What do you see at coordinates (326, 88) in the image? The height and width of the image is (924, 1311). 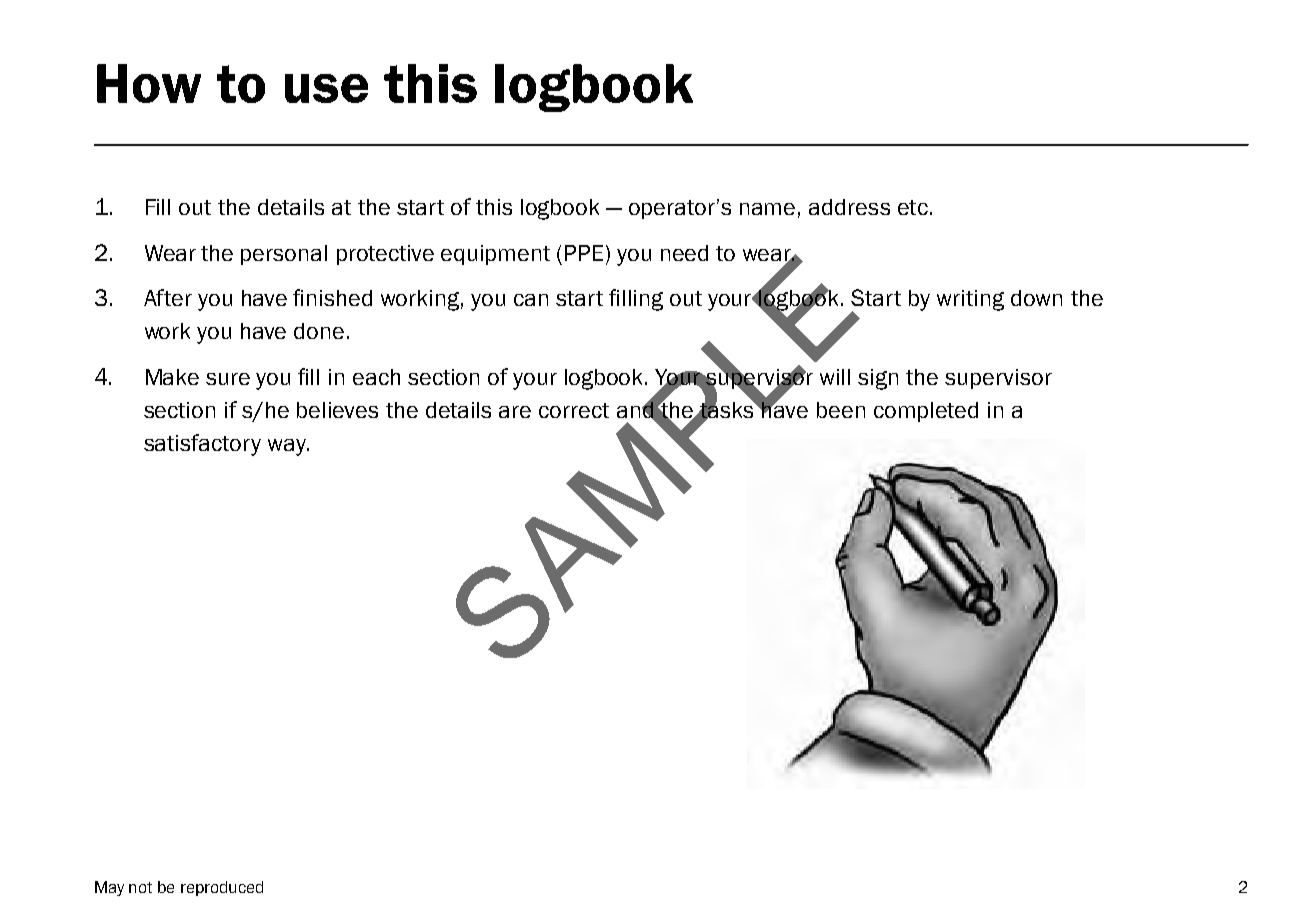 I see `use` at bounding box center [326, 88].
